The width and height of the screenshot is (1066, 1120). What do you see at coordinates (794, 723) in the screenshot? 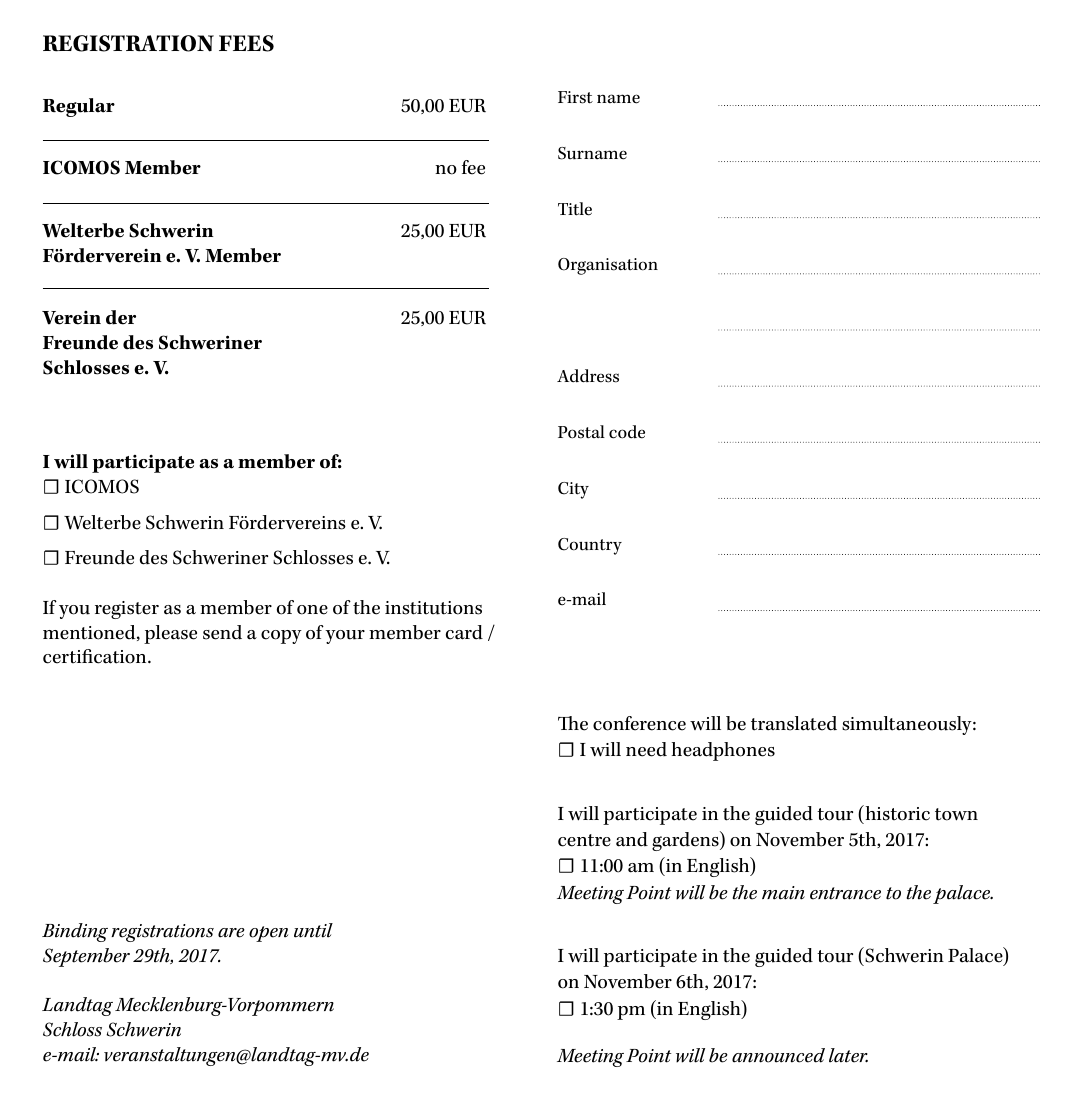
I see `translated` at bounding box center [794, 723].
